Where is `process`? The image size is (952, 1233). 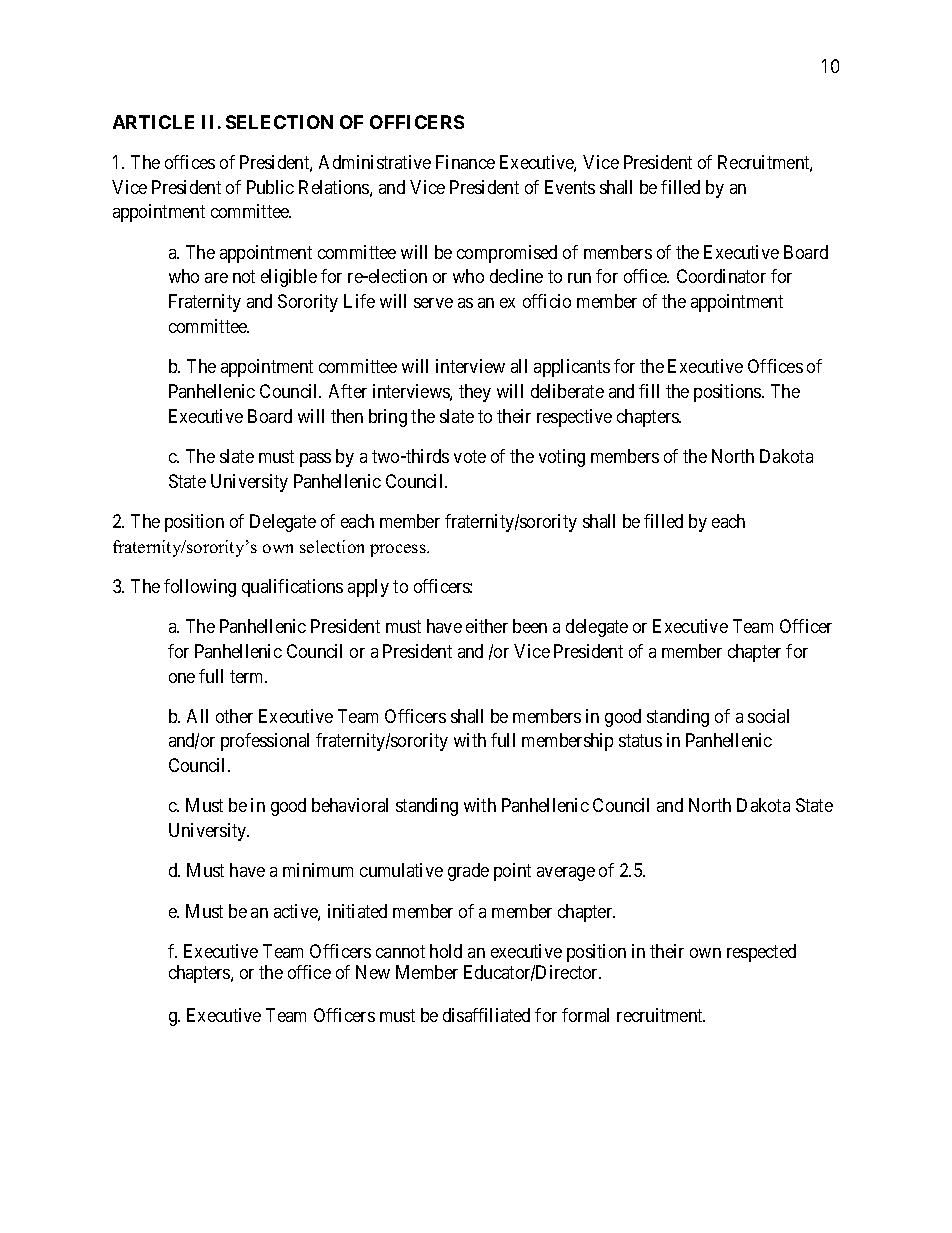 process is located at coordinates (399, 550).
